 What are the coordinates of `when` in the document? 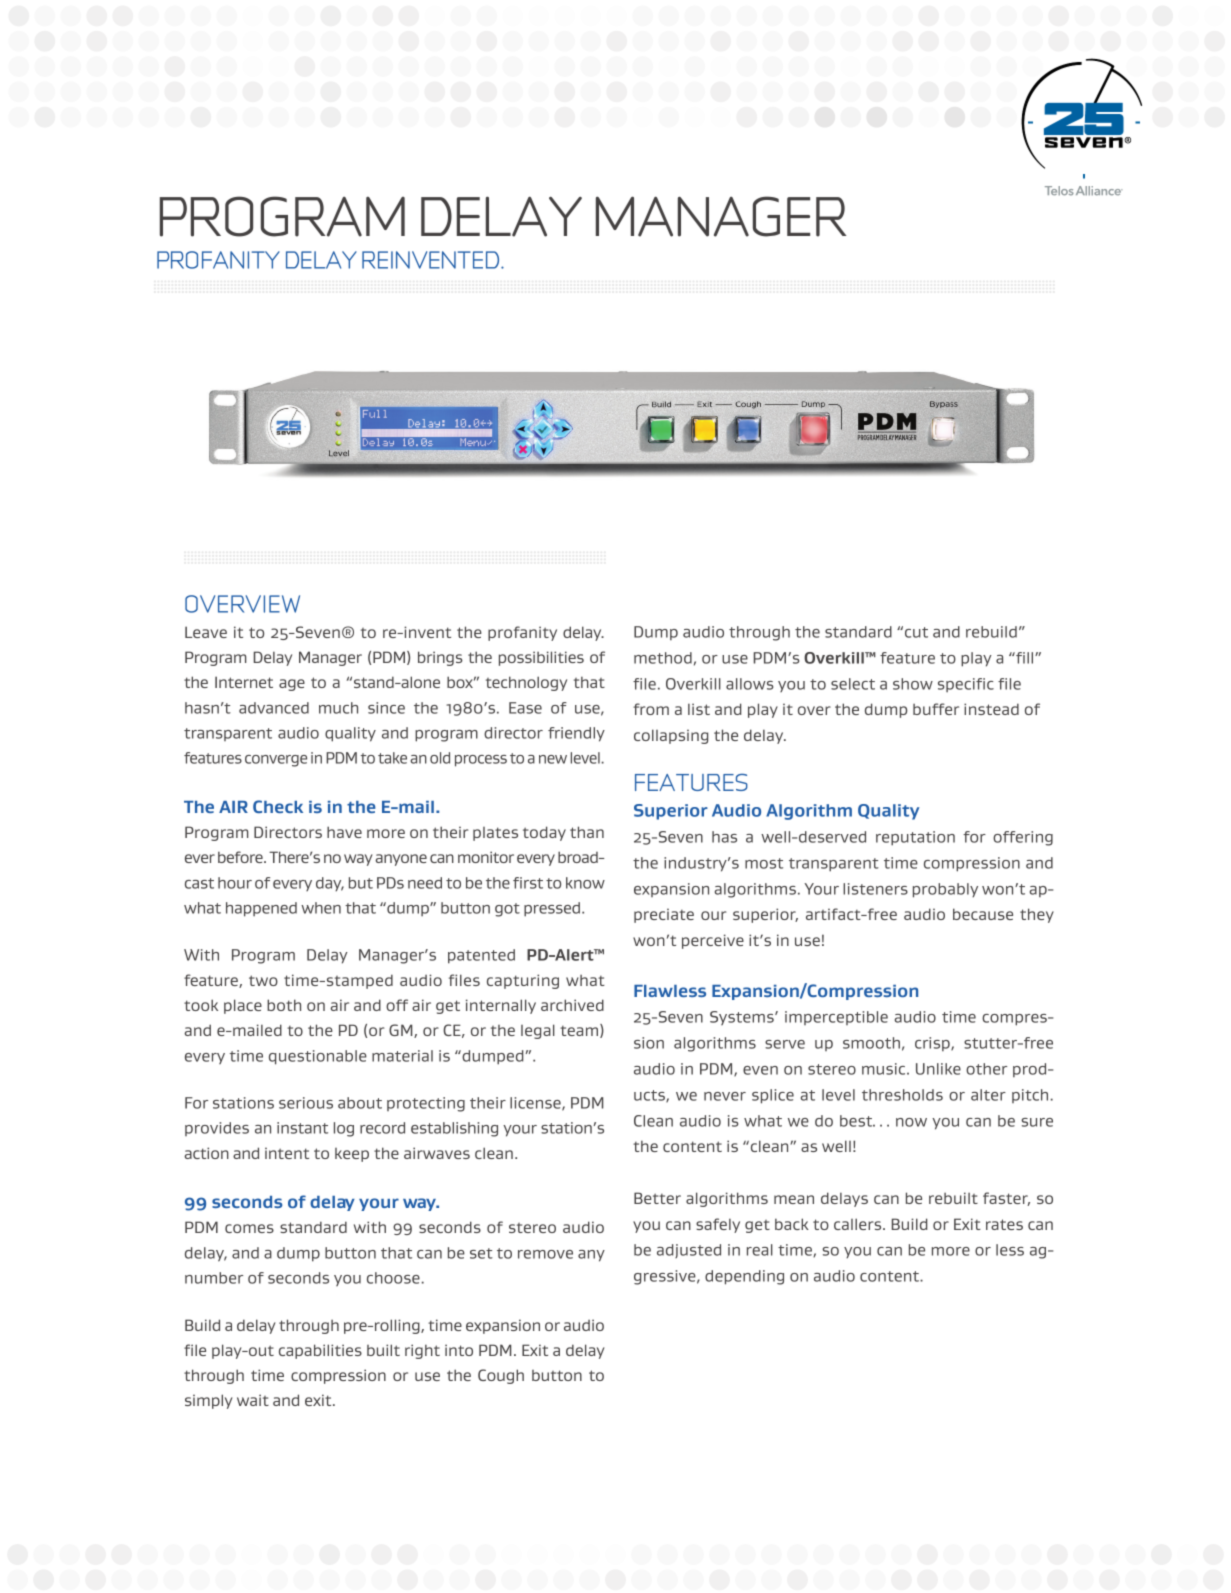 It's located at (321, 908).
